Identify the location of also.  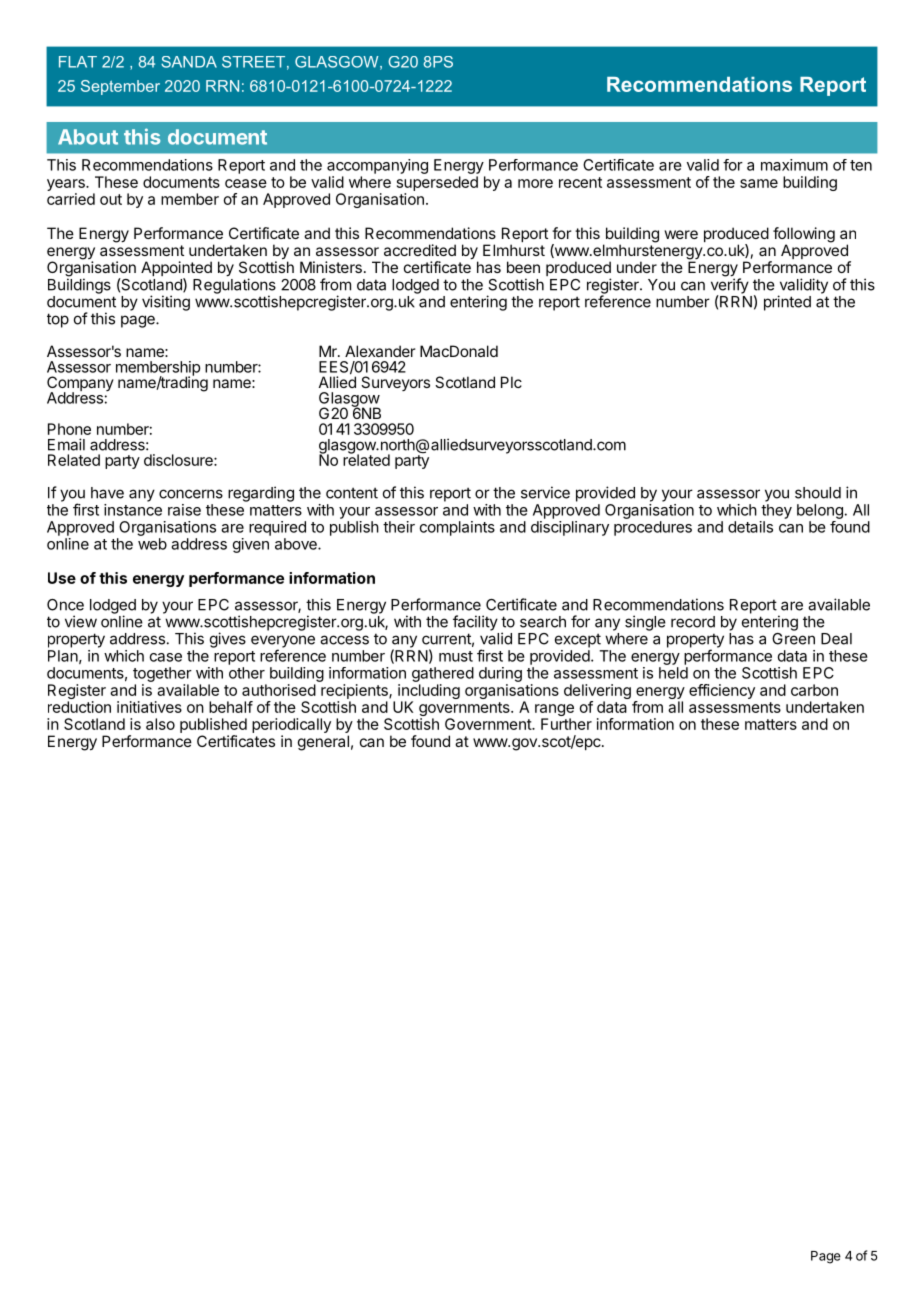
(160, 724).
